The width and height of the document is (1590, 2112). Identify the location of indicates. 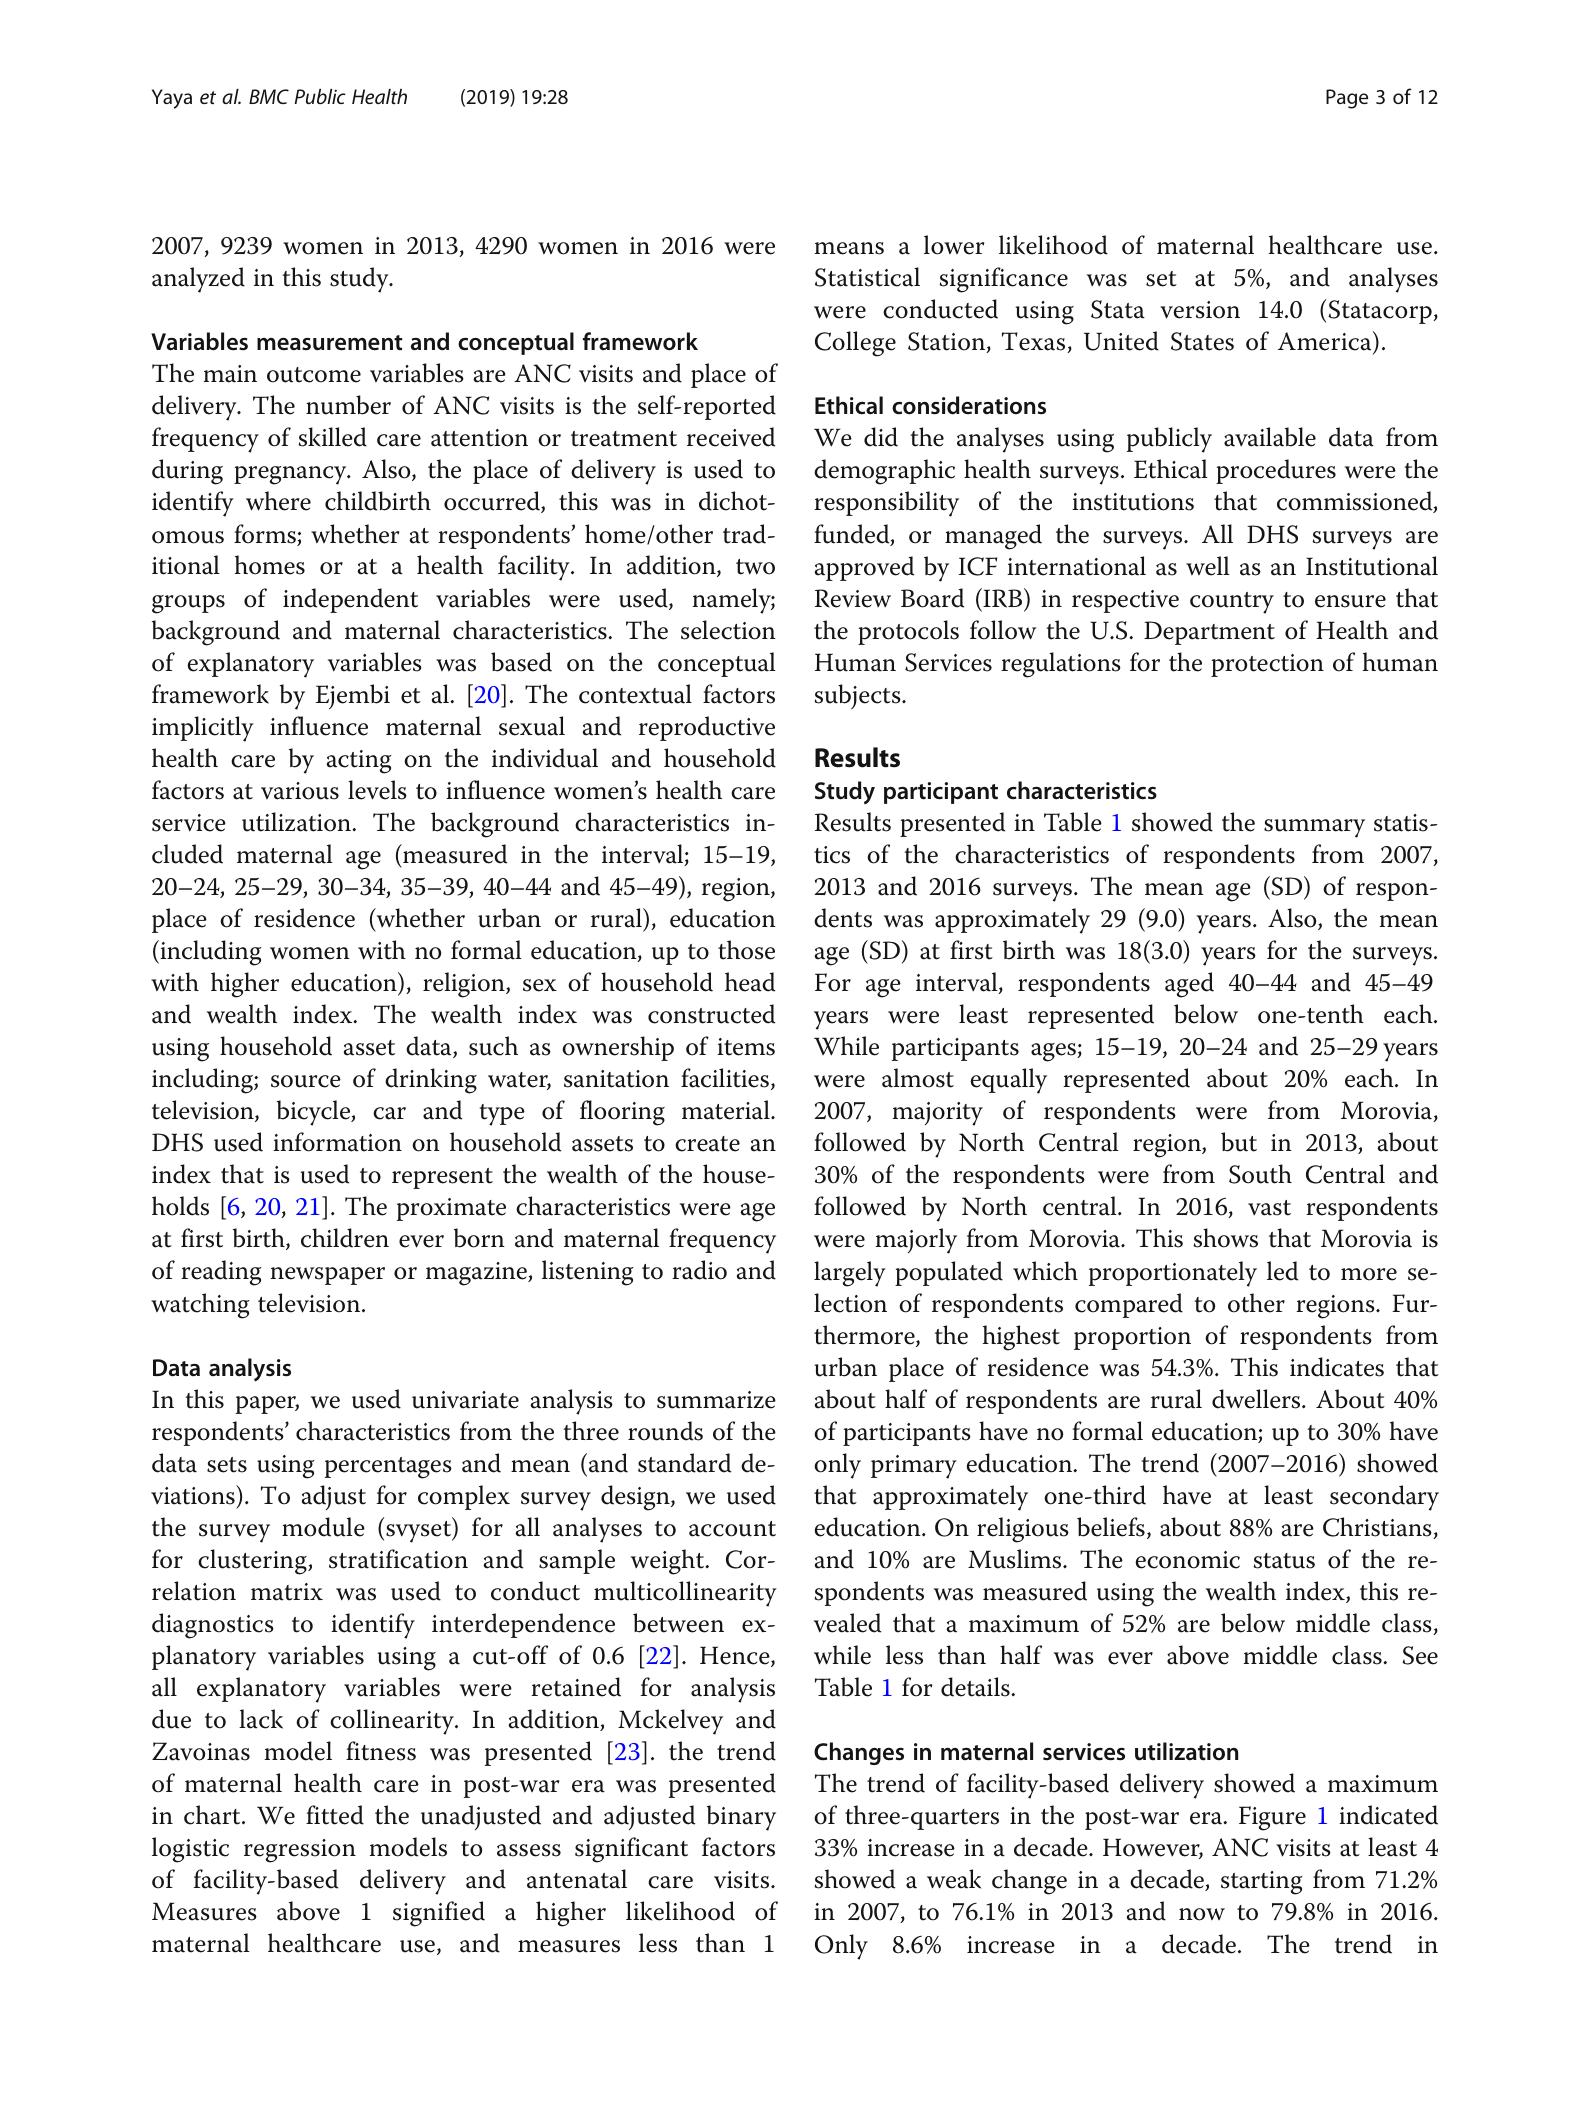
(1337, 1367).
